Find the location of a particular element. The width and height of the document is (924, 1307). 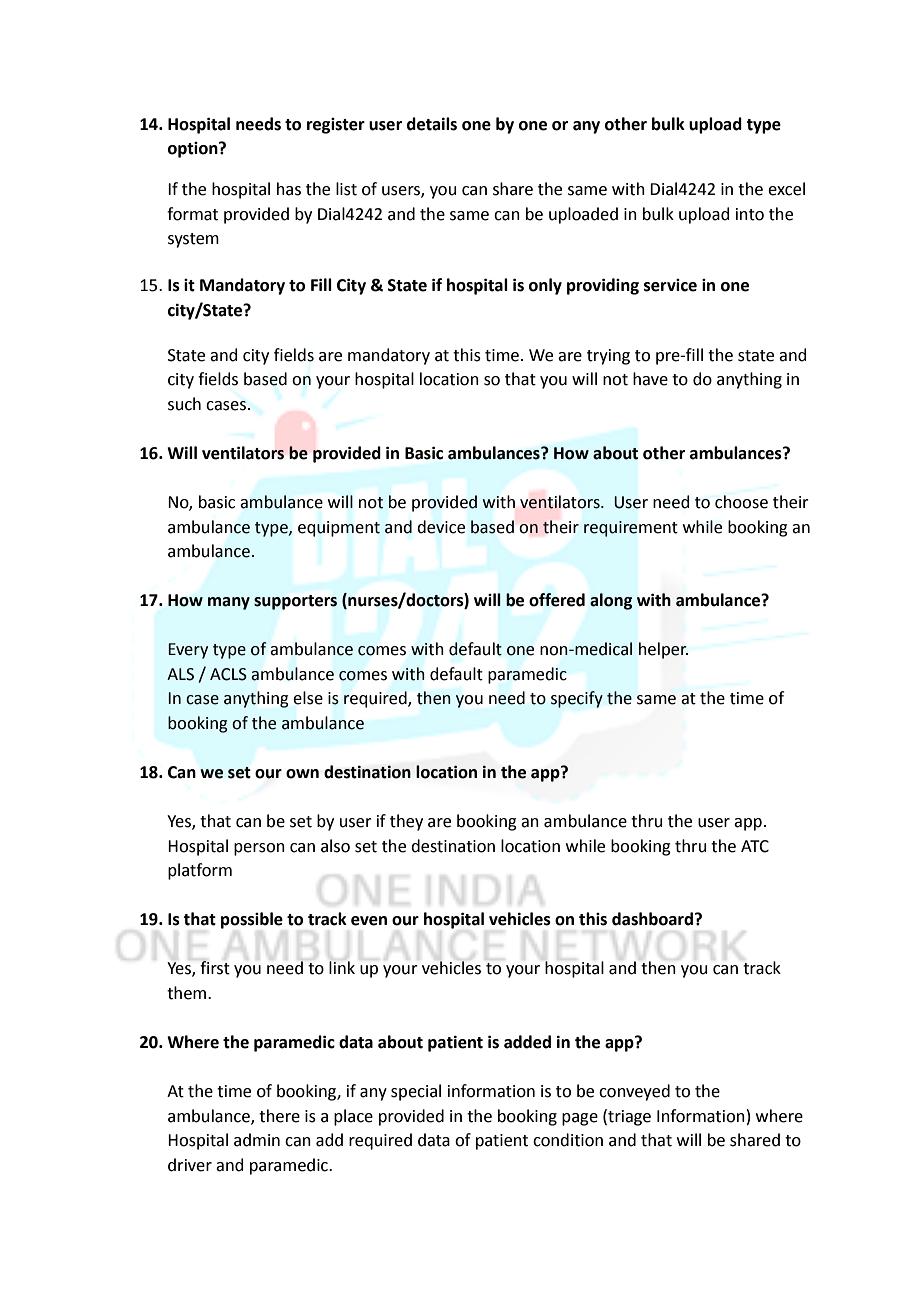

condition is located at coordinates (568, 1140).
